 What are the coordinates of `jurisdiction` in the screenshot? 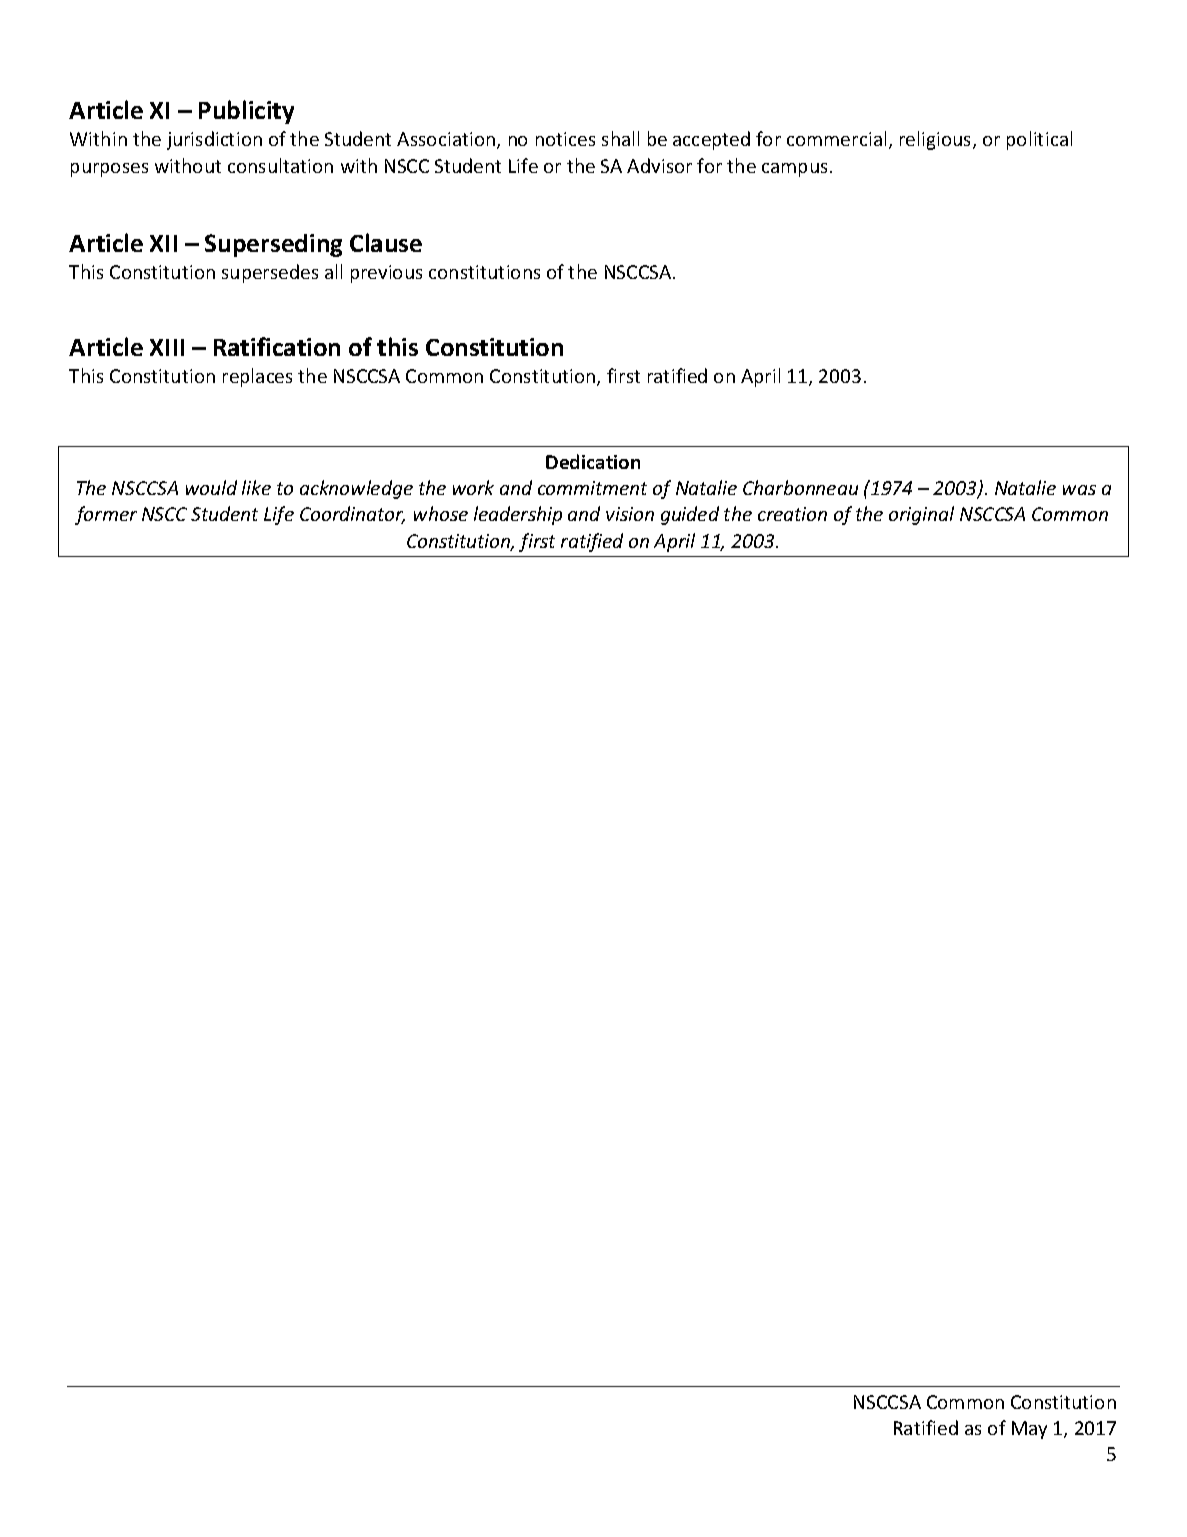 It's located at (214, 140).
